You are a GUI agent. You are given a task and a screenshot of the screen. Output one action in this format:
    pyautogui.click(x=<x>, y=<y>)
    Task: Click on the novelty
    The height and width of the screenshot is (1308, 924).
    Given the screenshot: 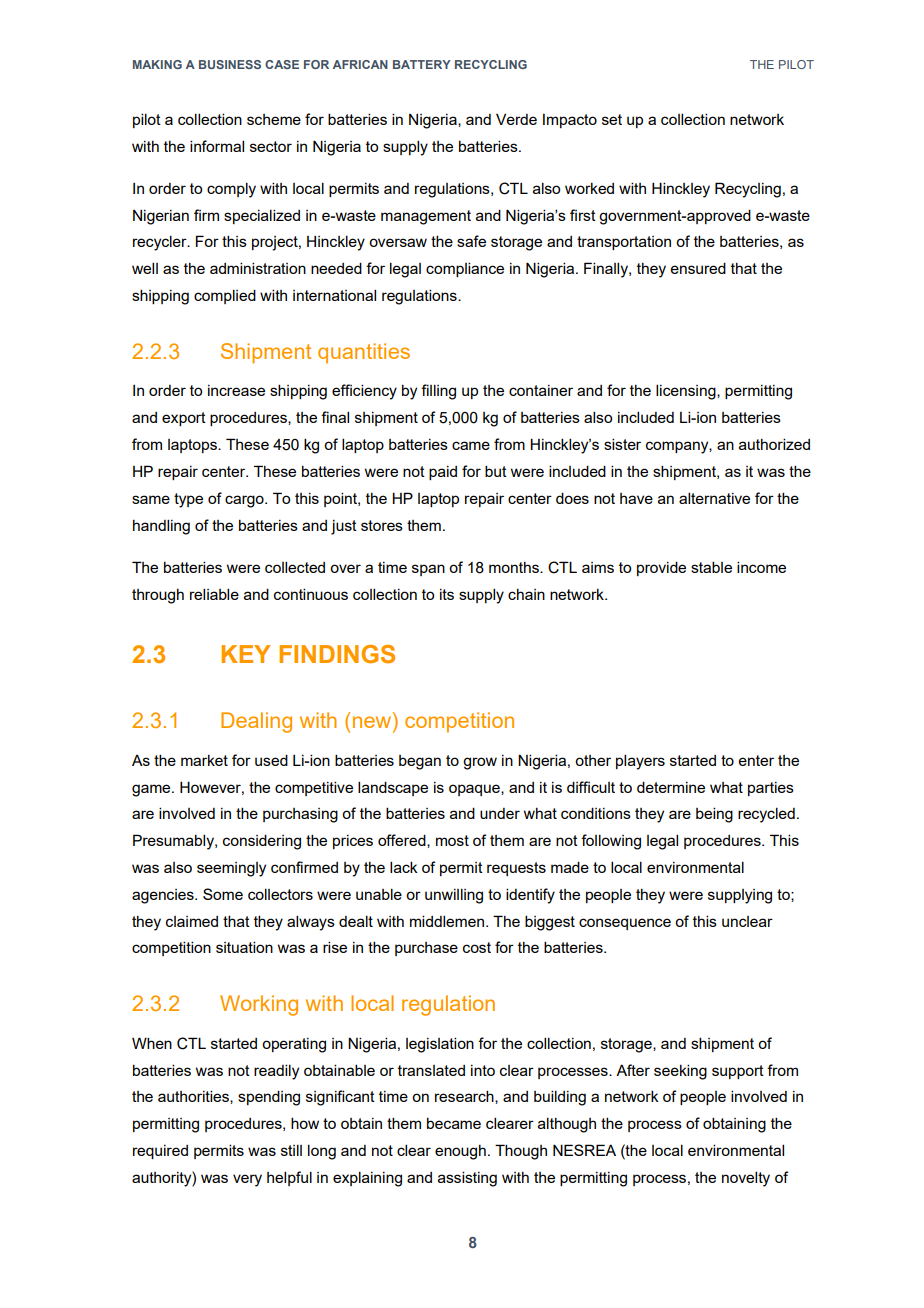 What is the action you would take?
    pyautogui.click(x=746, y=1179)
